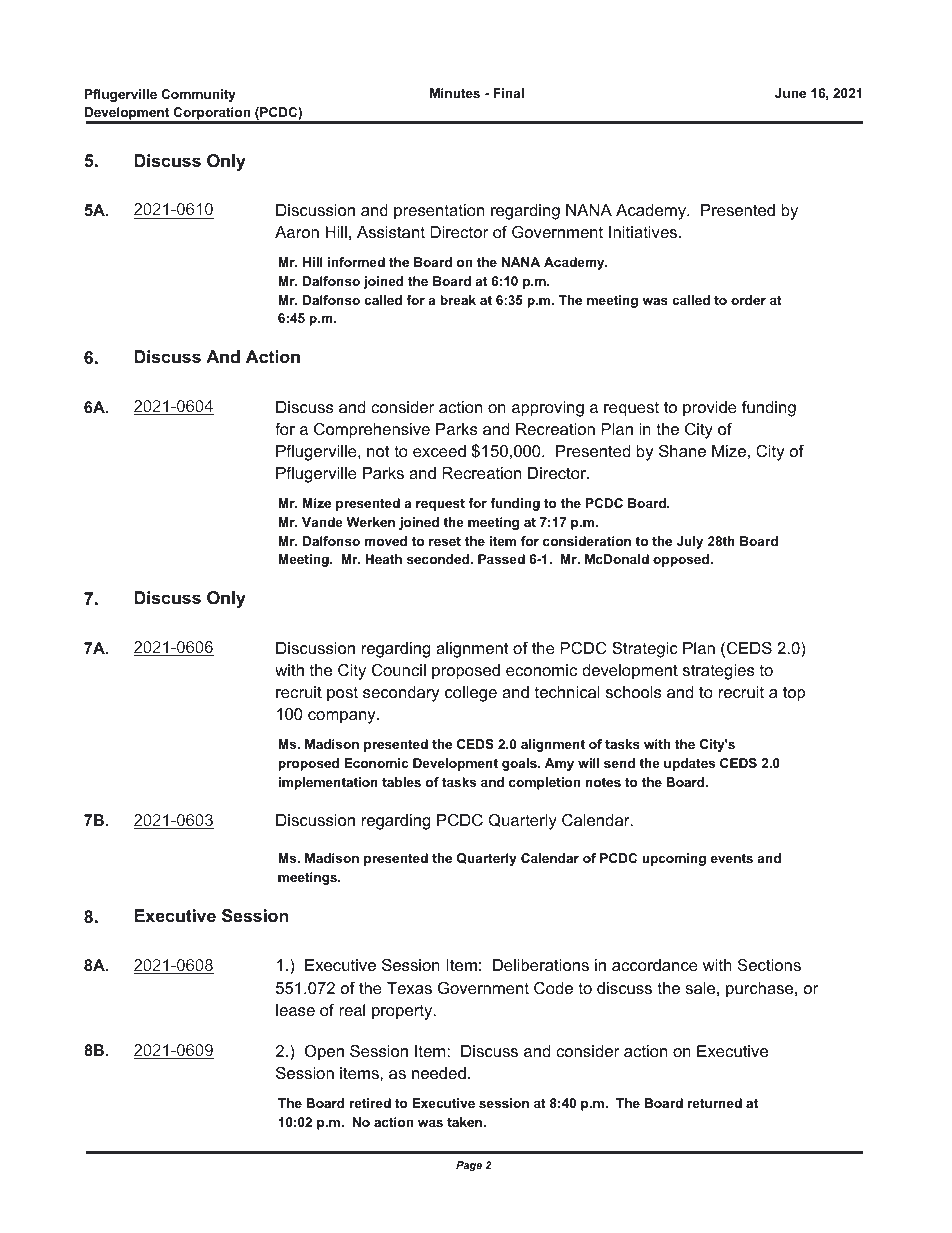  I want to click on Final, so click(508, 93).
